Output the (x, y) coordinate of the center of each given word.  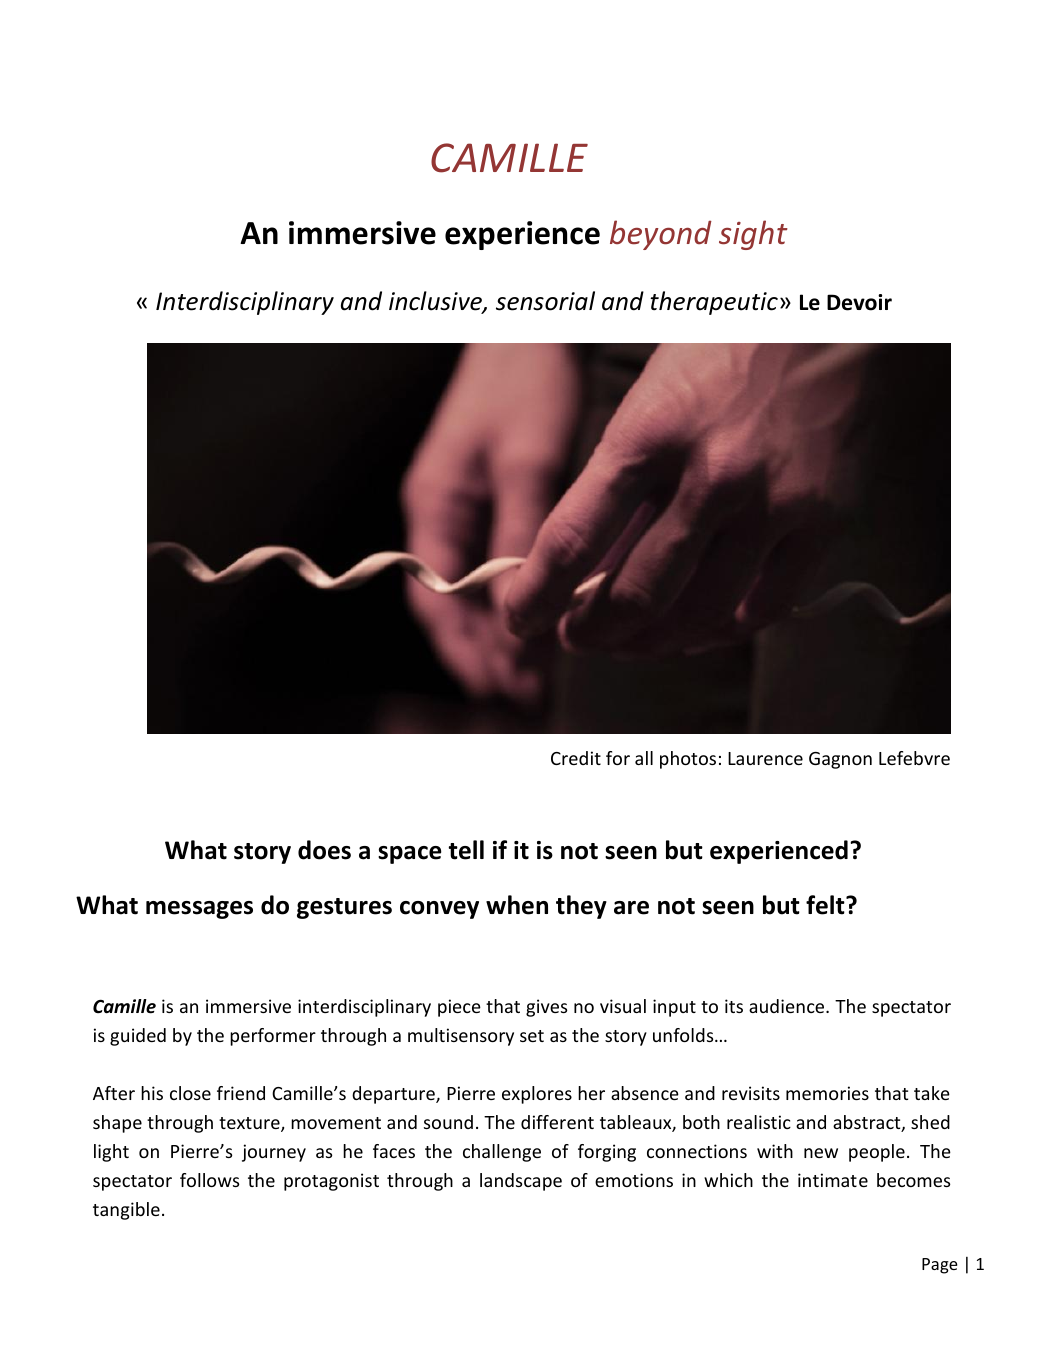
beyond (661, 235)
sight (753, 235)
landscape (521, 1182)
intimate (833, 1180)
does (324, 850)
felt (826, 905)
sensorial (545, 301)
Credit (576, 758)
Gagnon (840, 760)
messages (199, 910)
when (517, 905)
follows (209, 1180)
